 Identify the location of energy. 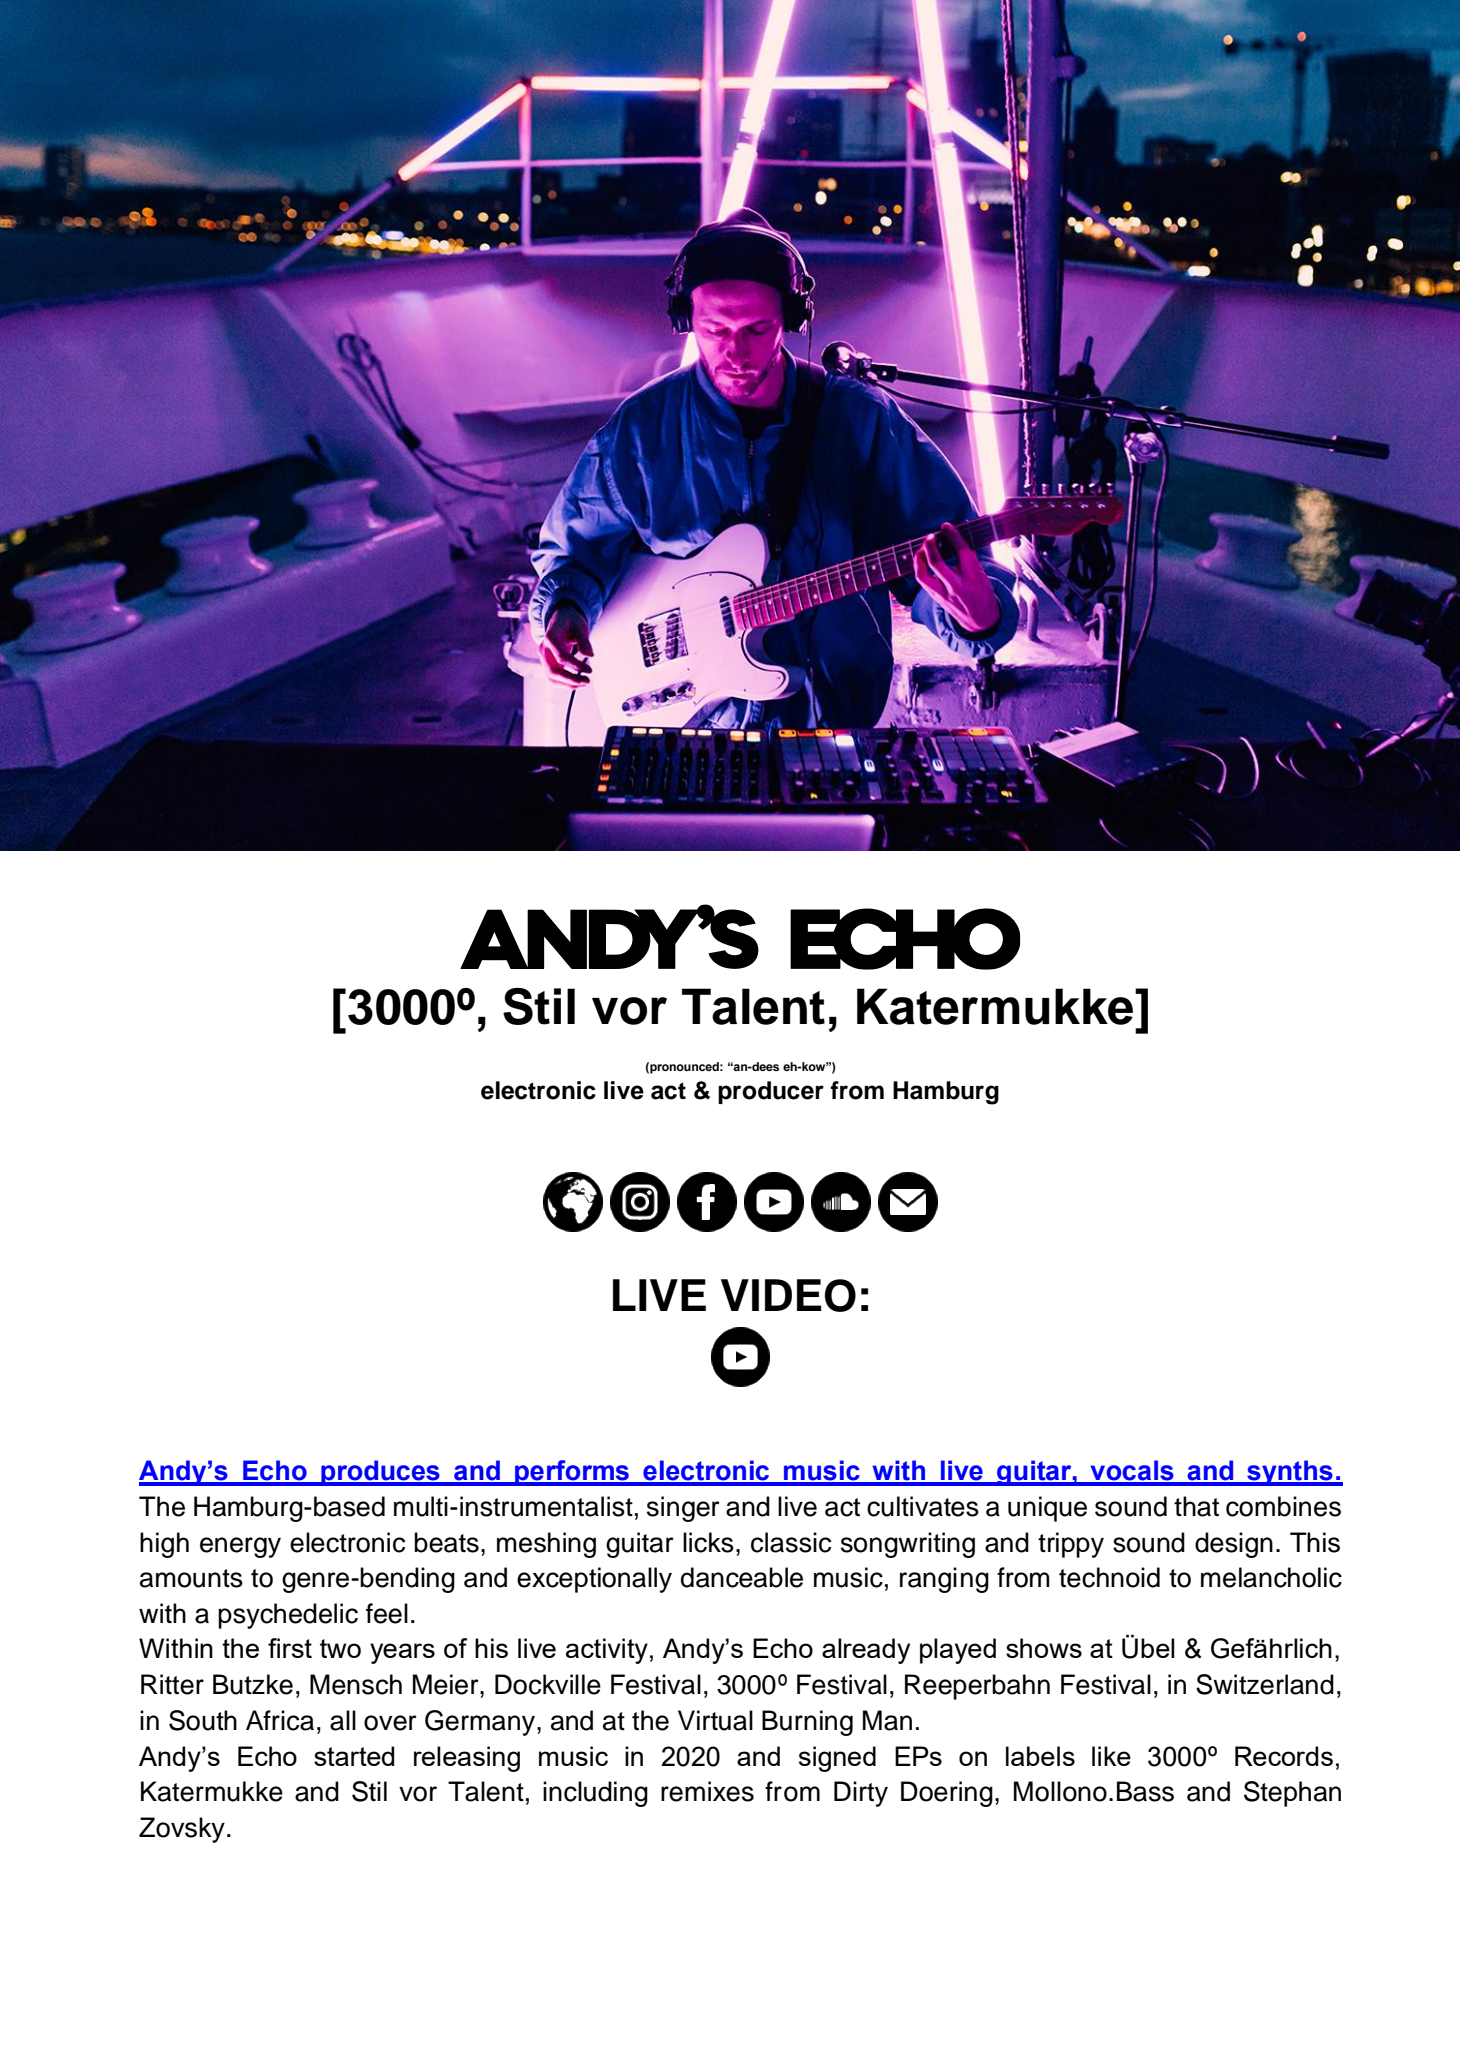
(240, 1547).
